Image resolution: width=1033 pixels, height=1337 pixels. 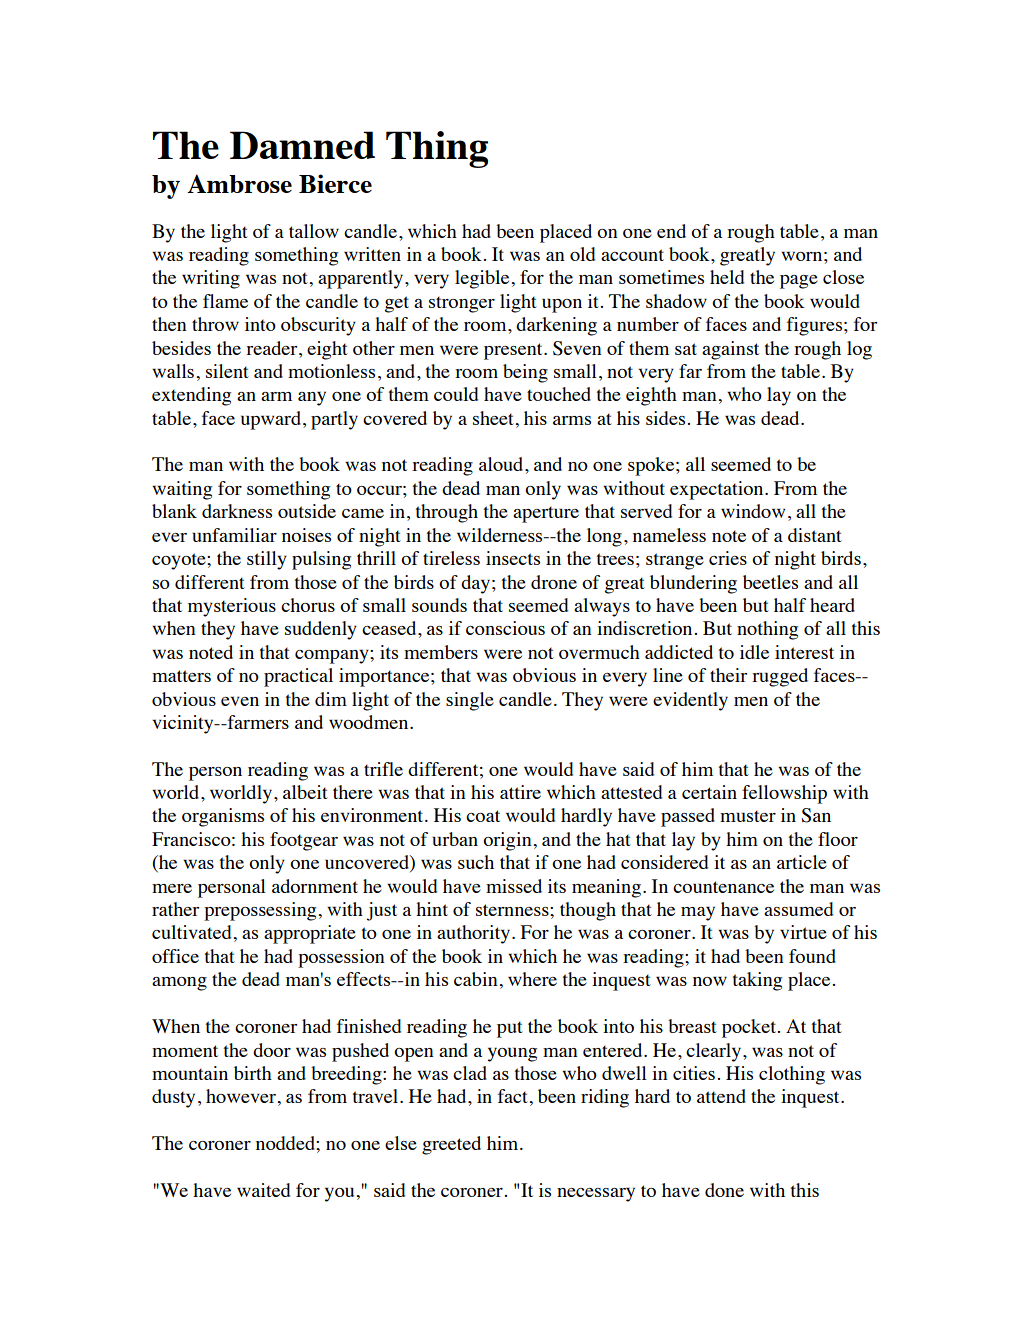 What do you see at coordinates (730, 350) in the page?
I see `against` at bounding box center [730, 350].
